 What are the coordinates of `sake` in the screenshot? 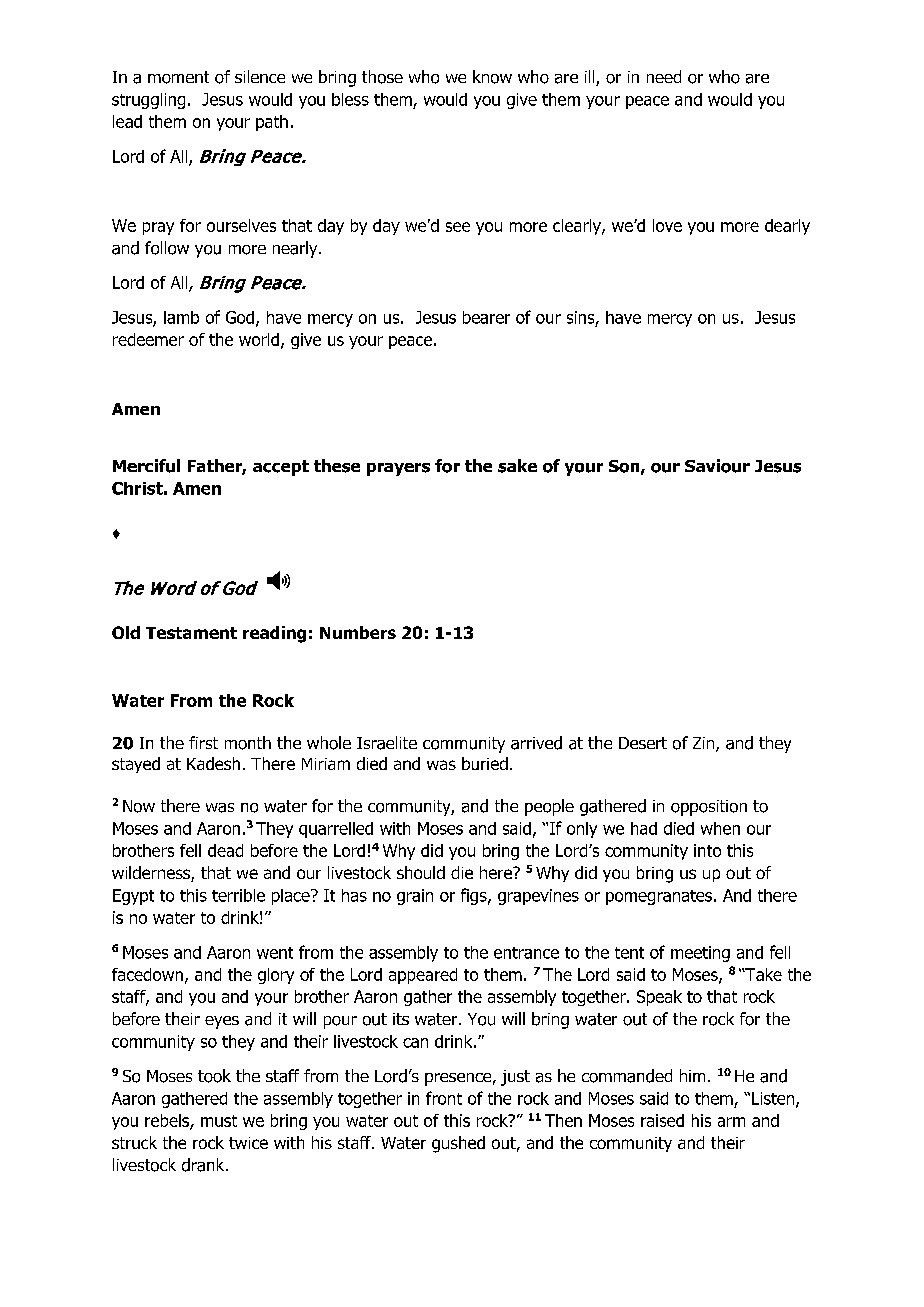 It's located at (517, 466).
